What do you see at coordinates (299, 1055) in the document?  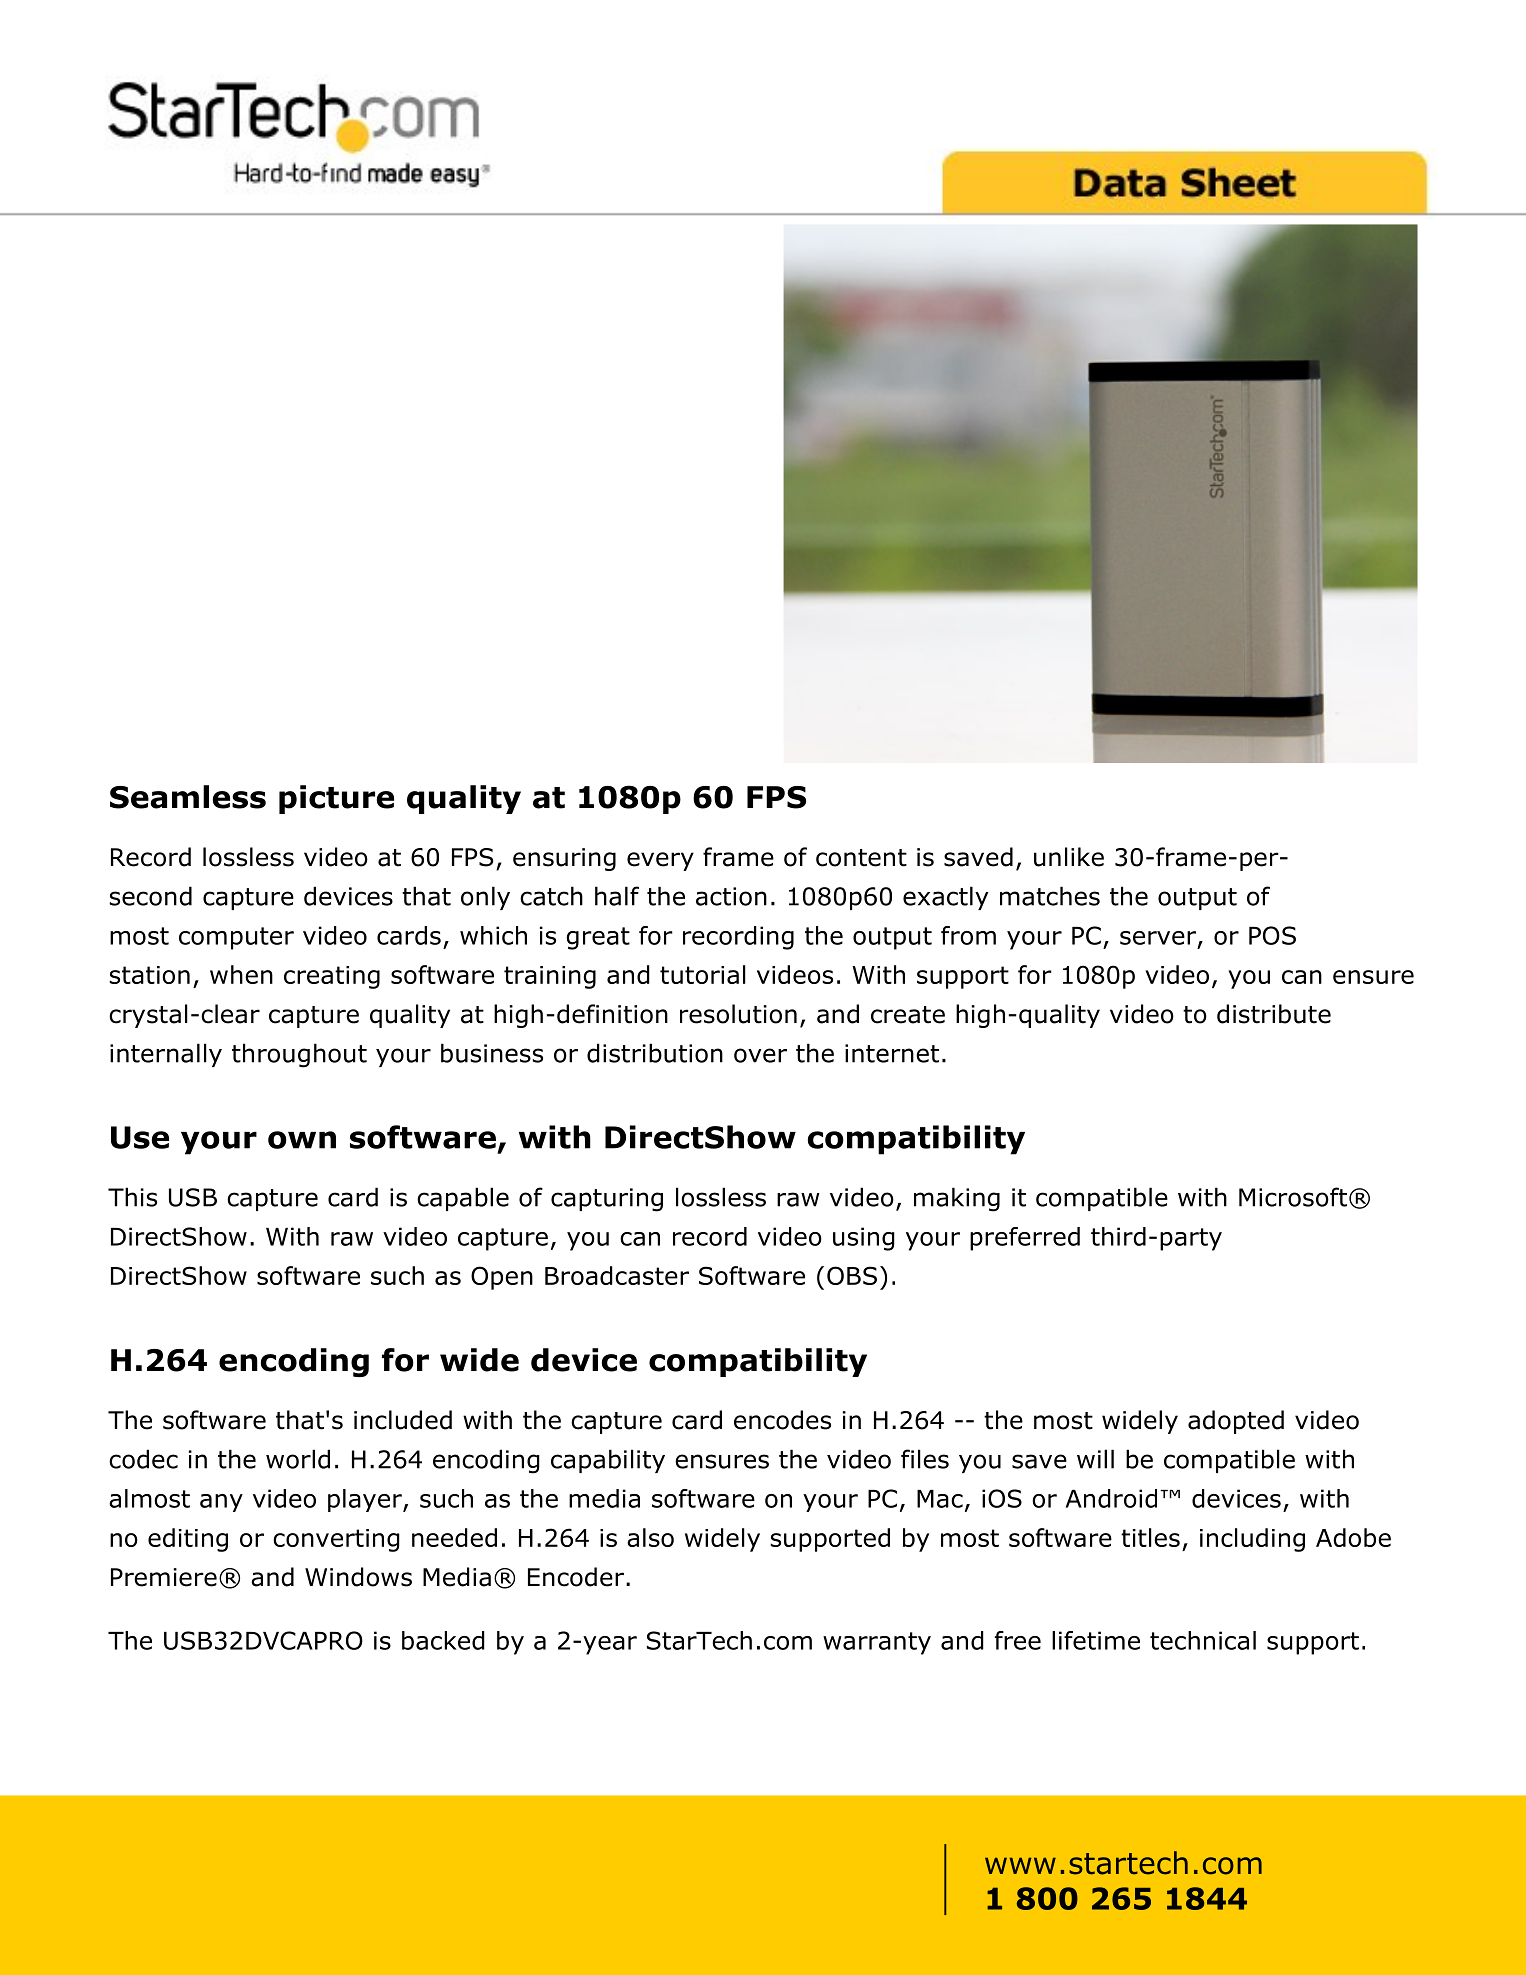 I see `throughout` at bounding box center [299, 1055].
